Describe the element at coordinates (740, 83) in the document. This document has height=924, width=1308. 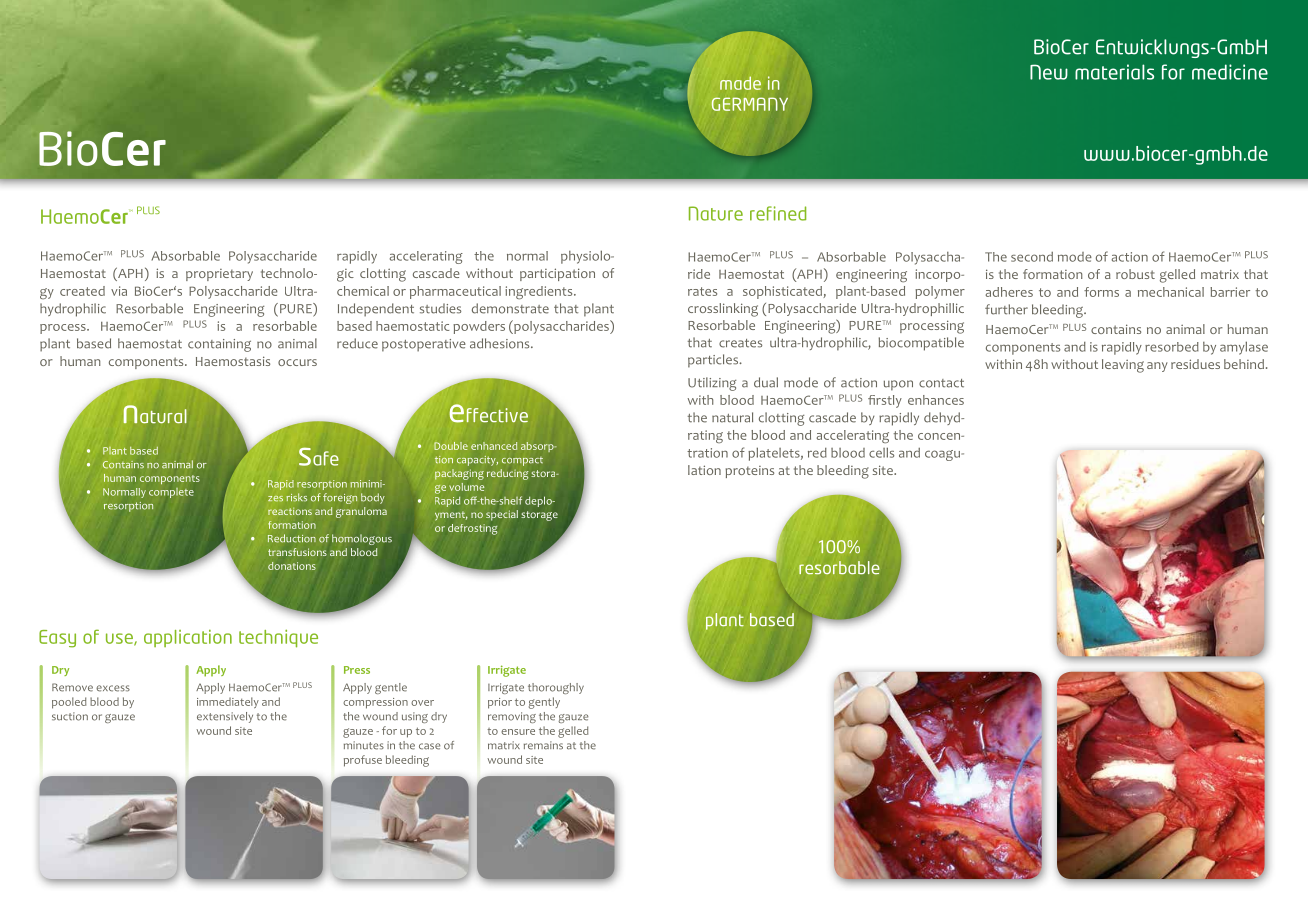
I see `made` at that location.
